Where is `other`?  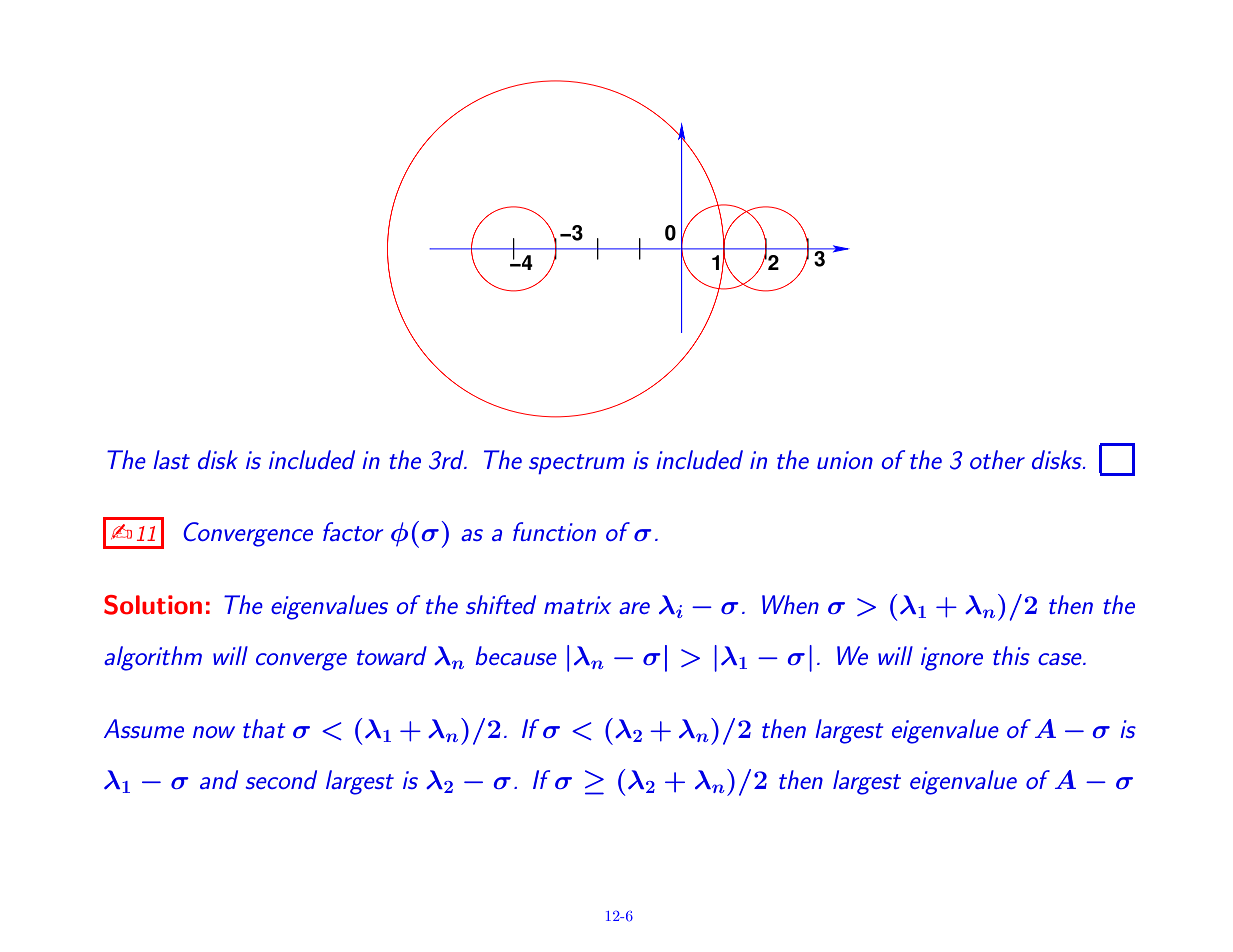 other is located at coordinates (997, 459).
